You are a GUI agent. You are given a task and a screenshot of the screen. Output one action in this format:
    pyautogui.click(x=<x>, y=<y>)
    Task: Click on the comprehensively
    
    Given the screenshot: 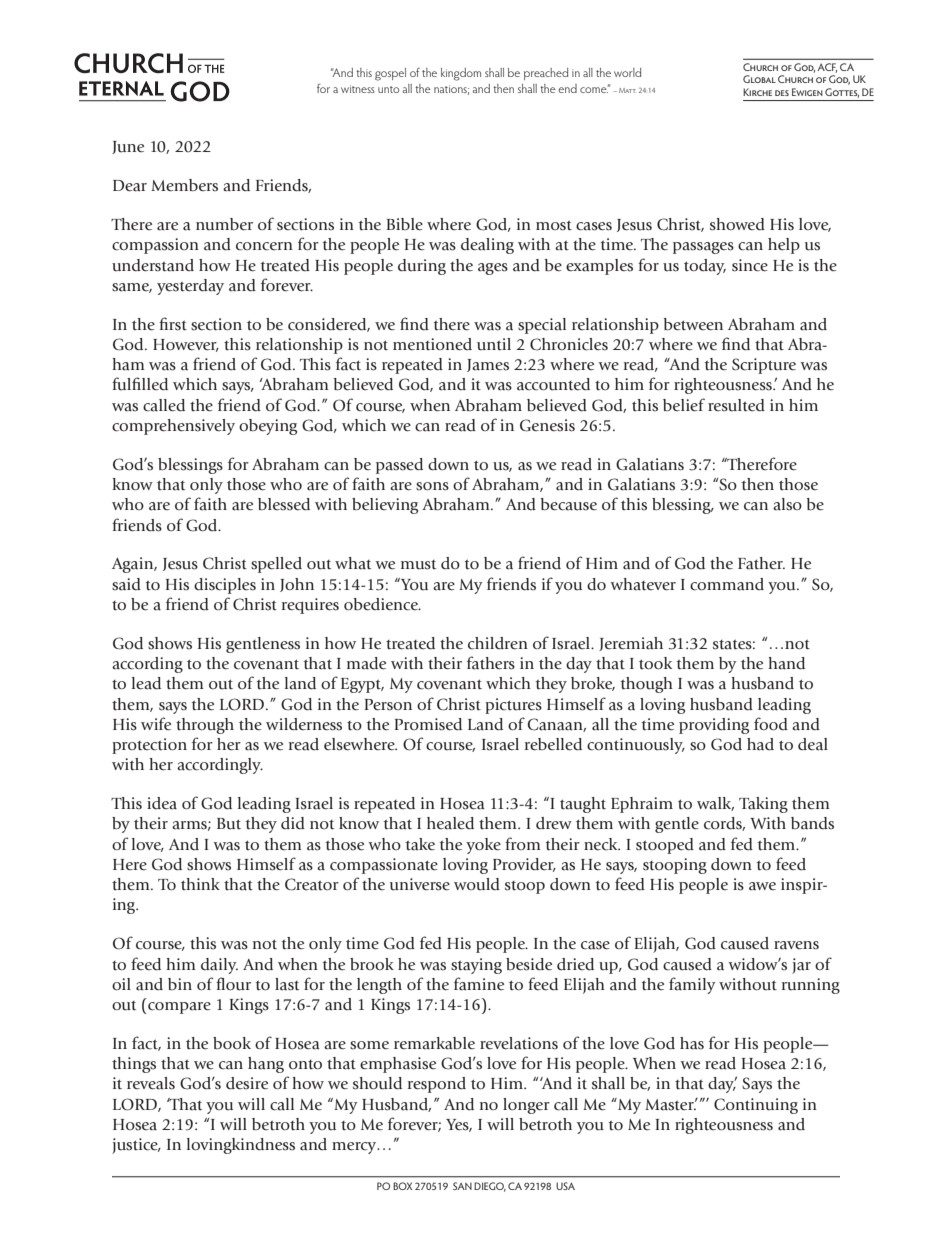 What is the action you would take?
    pyautogui.click(x=173, y=427)
